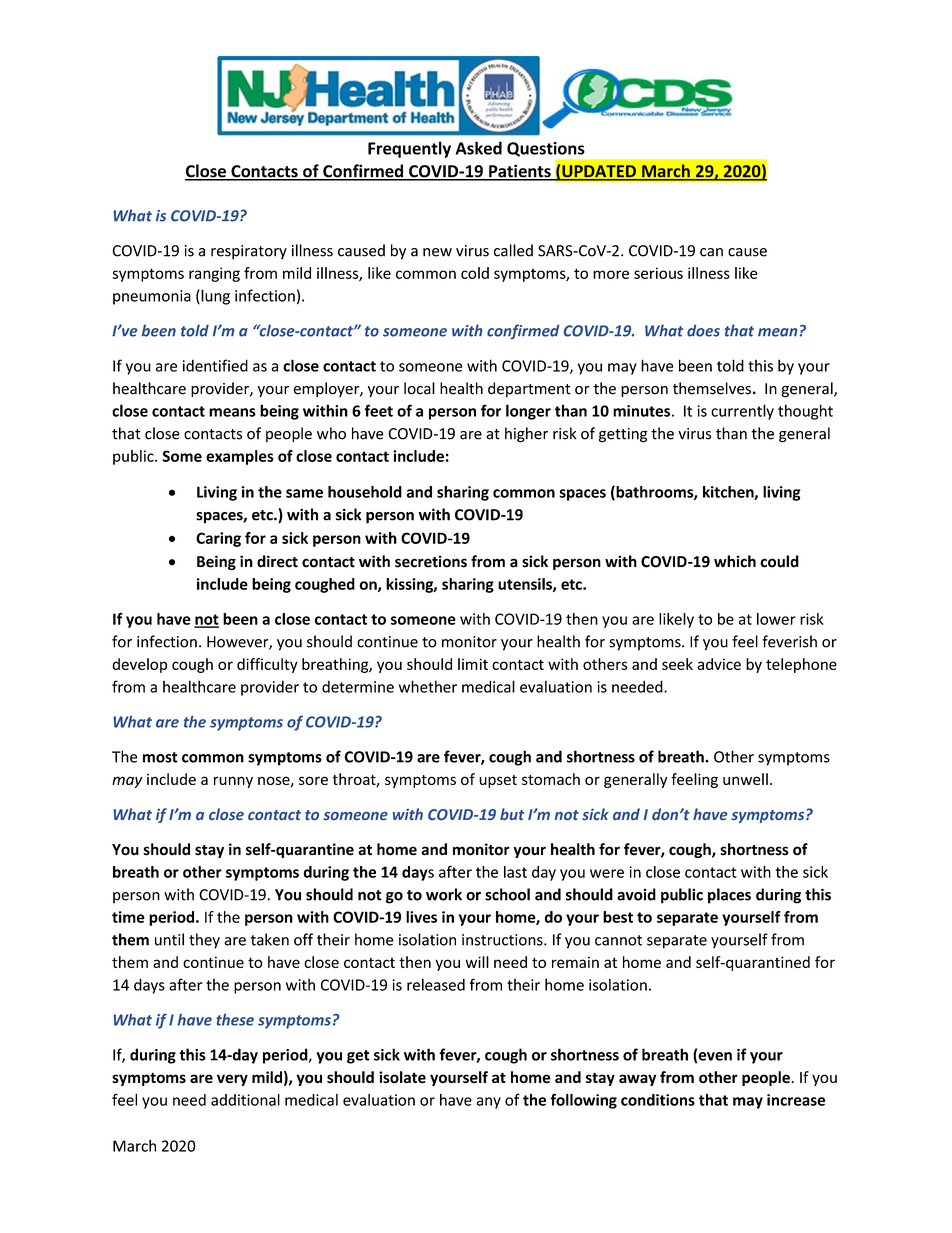 Image resolution: width=952 pixels, height=1233 pixels. What do you see at coordinates (776, 619) in the screenshot?
I see `lower` at bounding box center [776, 619].
